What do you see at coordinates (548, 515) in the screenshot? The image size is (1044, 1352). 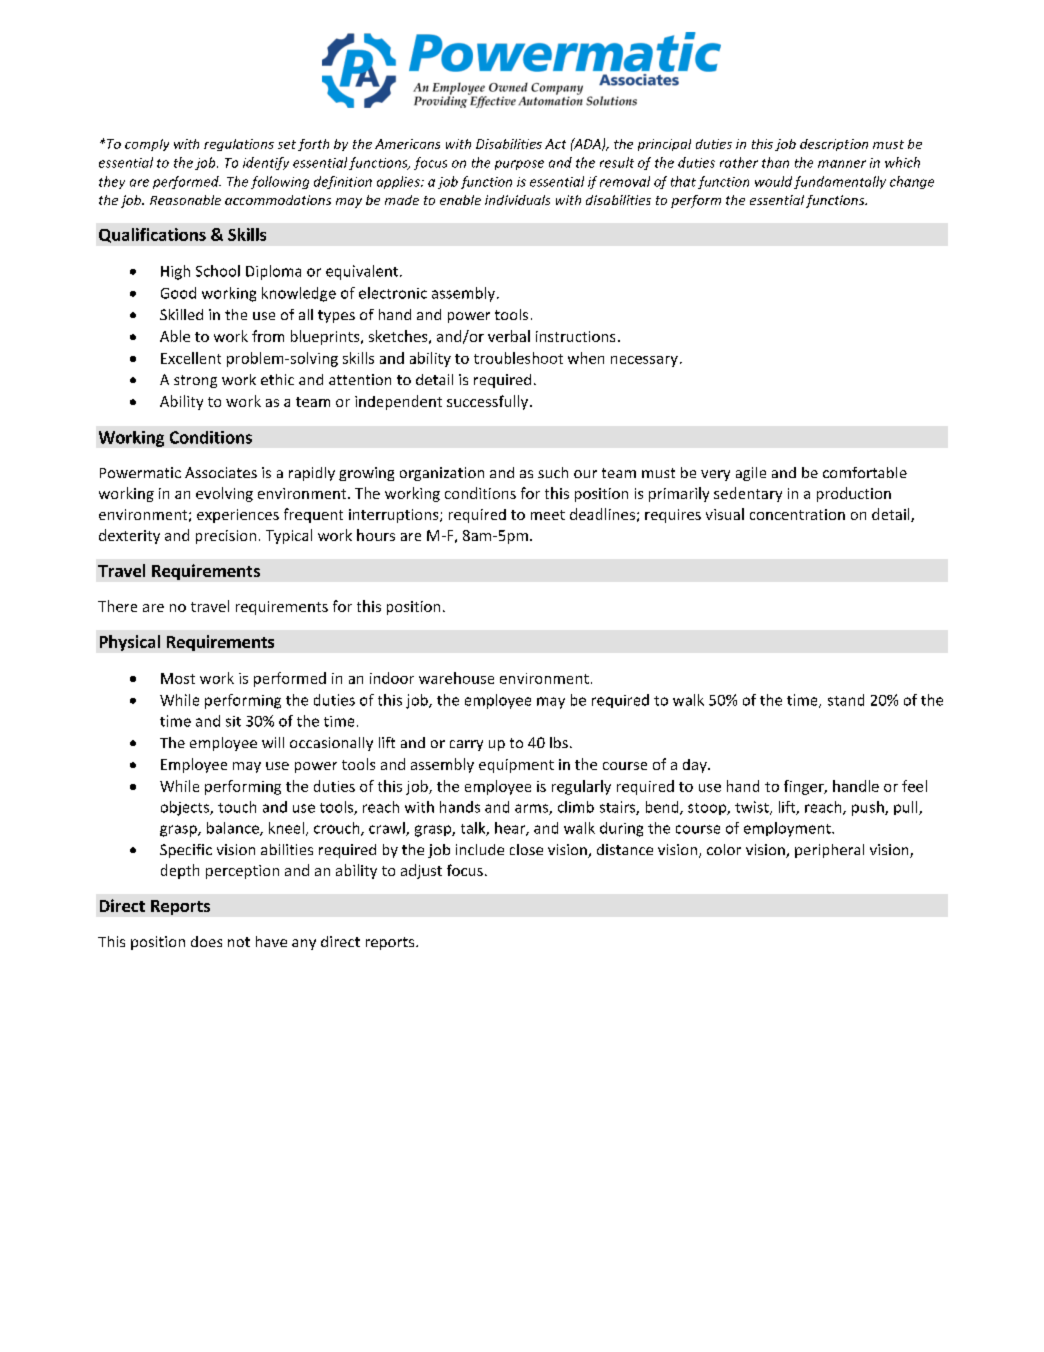 I see `meet` at bounding box center [548, 515].
